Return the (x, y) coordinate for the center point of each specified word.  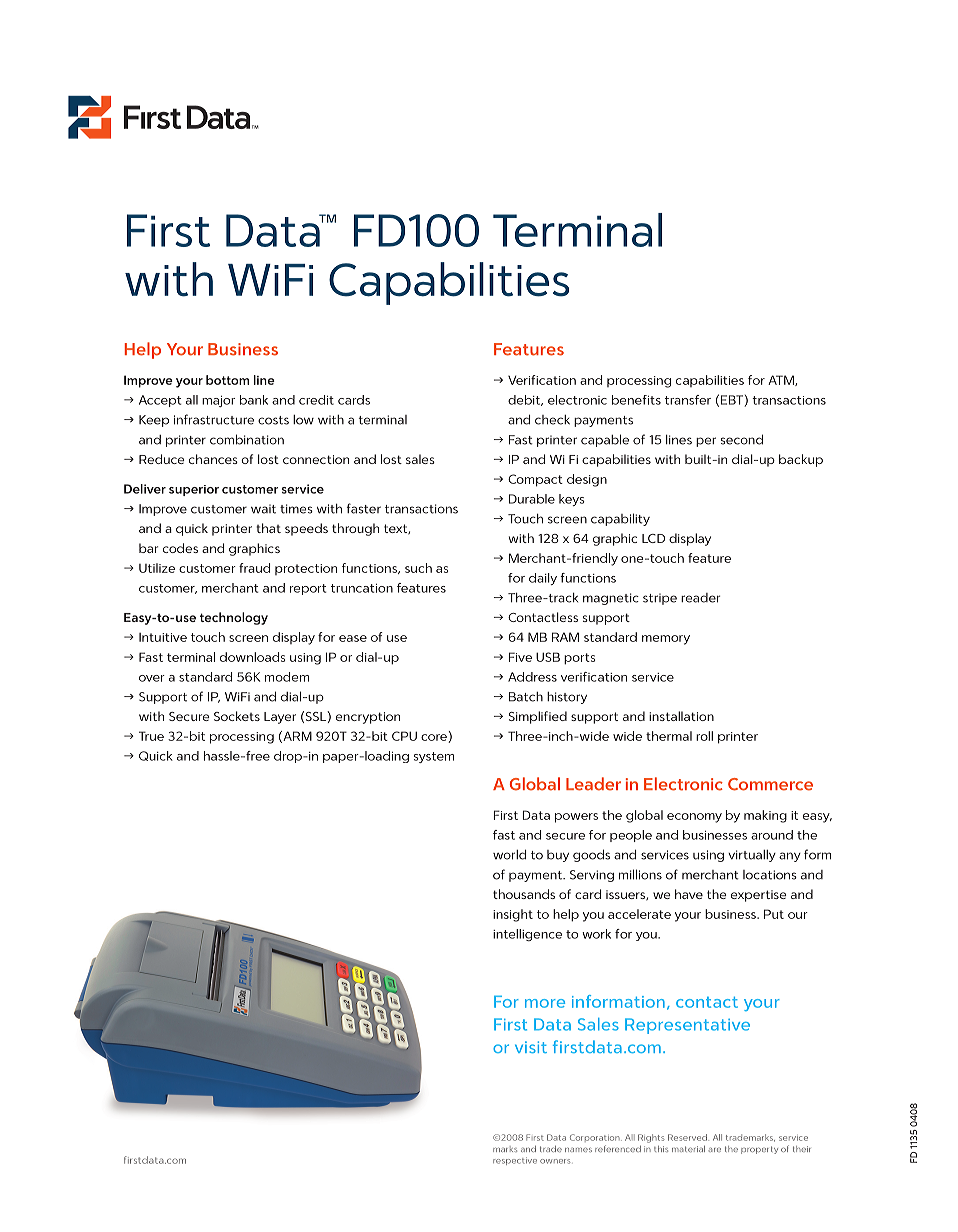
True (151, 736)
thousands (524, 894)
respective (515, 1161)
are (714, 1150)
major (218, 401)
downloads (253, 657)
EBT (733, 401)
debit (525, 400)
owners (555, 1161)
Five (520, 657)
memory (666, 640)
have (689, 894)
